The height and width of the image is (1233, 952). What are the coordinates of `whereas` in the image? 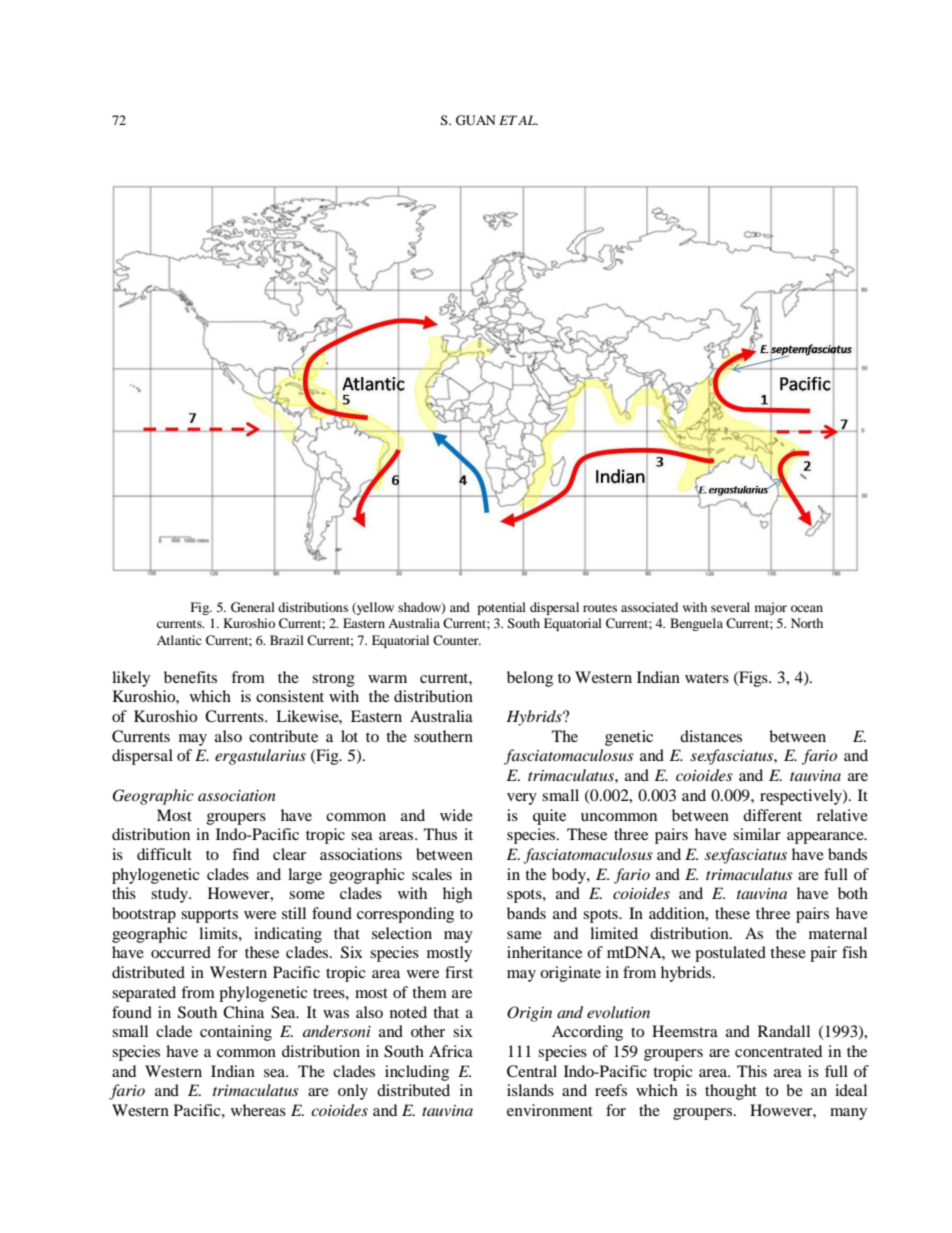 It's located at (258, 1110).
